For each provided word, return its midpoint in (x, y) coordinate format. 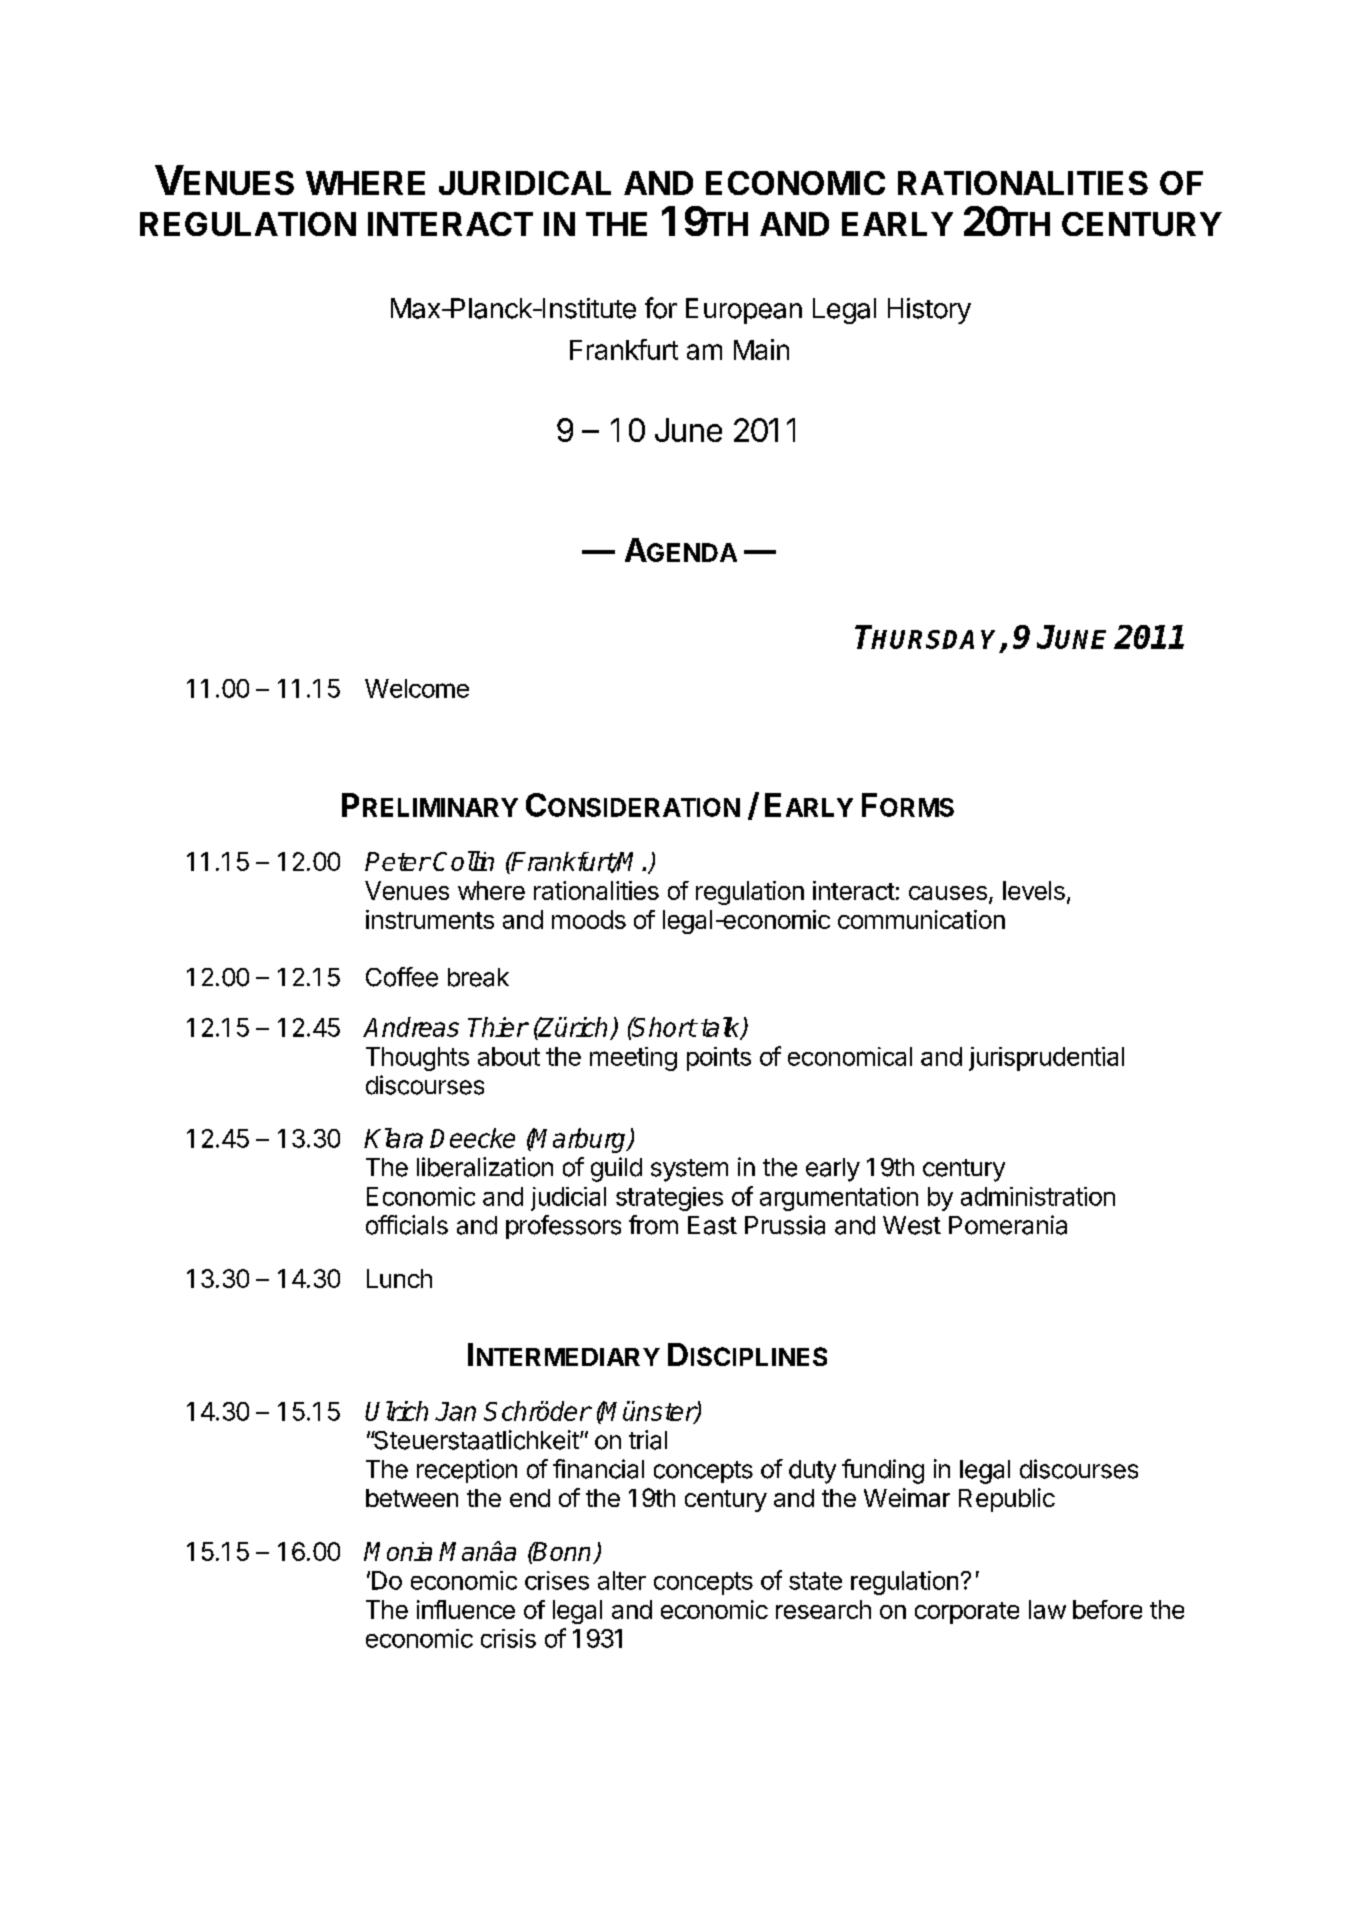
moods (589, 919)
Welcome (417, 688)
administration (1038, 1196)
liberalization (485, 1167)
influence (466, 1609)
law (1047, 1609)
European (744, 311)
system (689, 1170)
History (929, 311)
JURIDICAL (525, 183)
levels (1034, 890)
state (815, 1581)
